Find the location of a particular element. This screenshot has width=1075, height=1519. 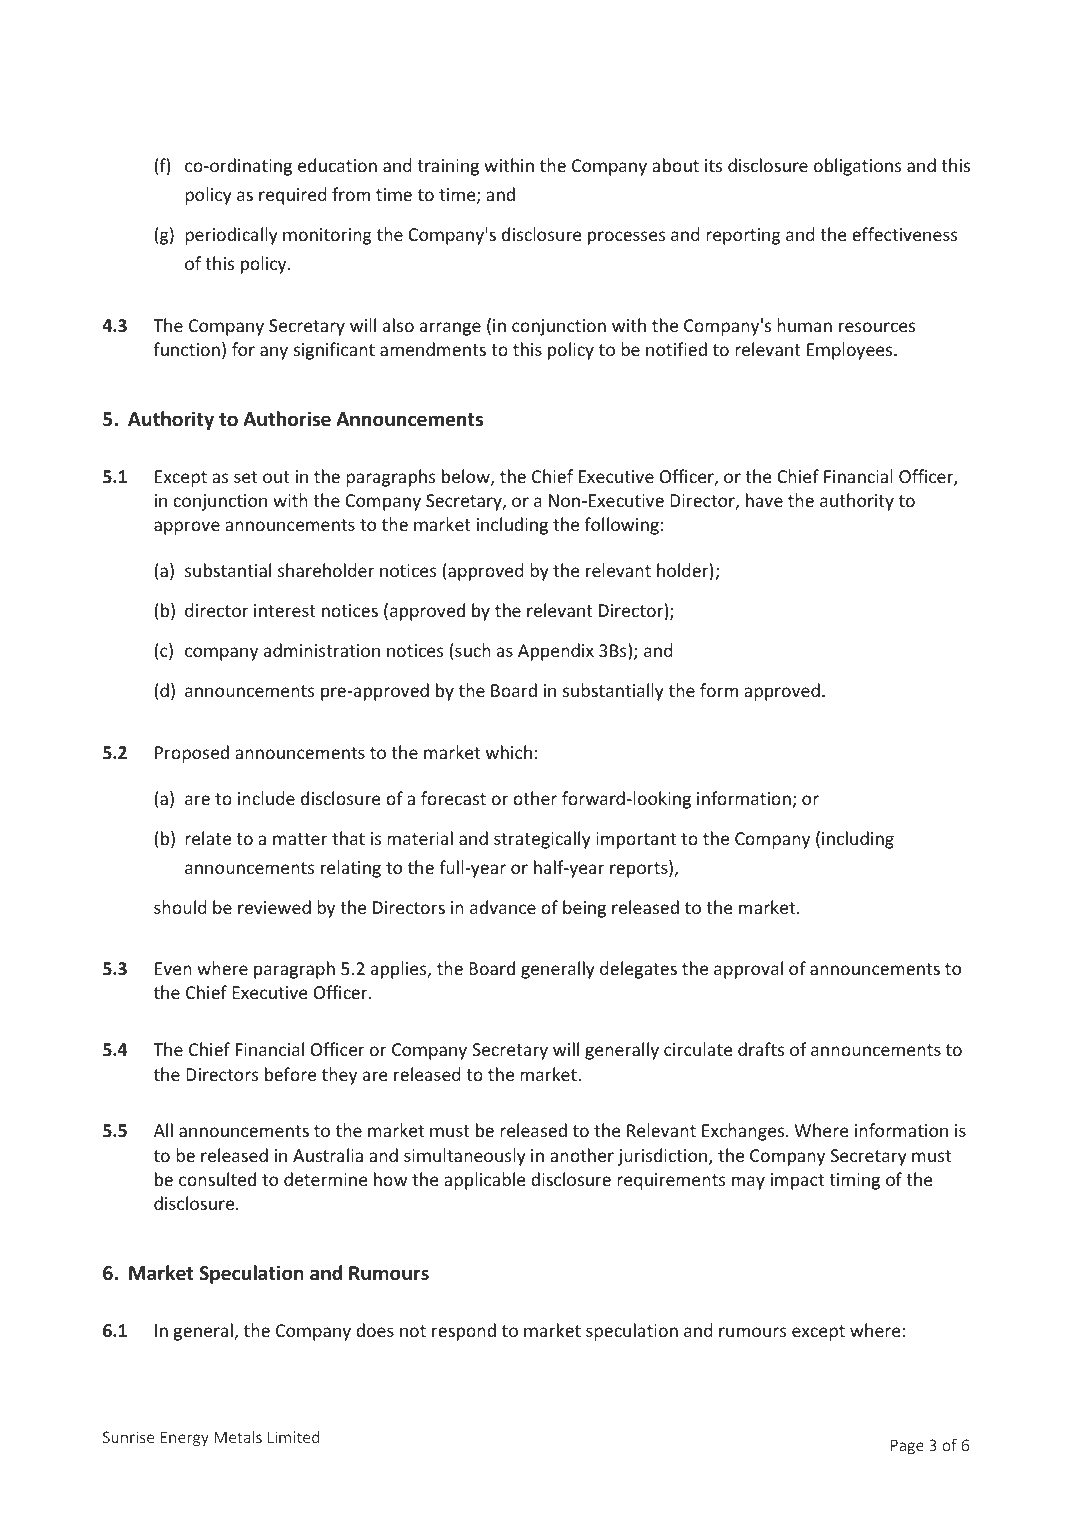

periodically is located at coordinates (231, 236).
